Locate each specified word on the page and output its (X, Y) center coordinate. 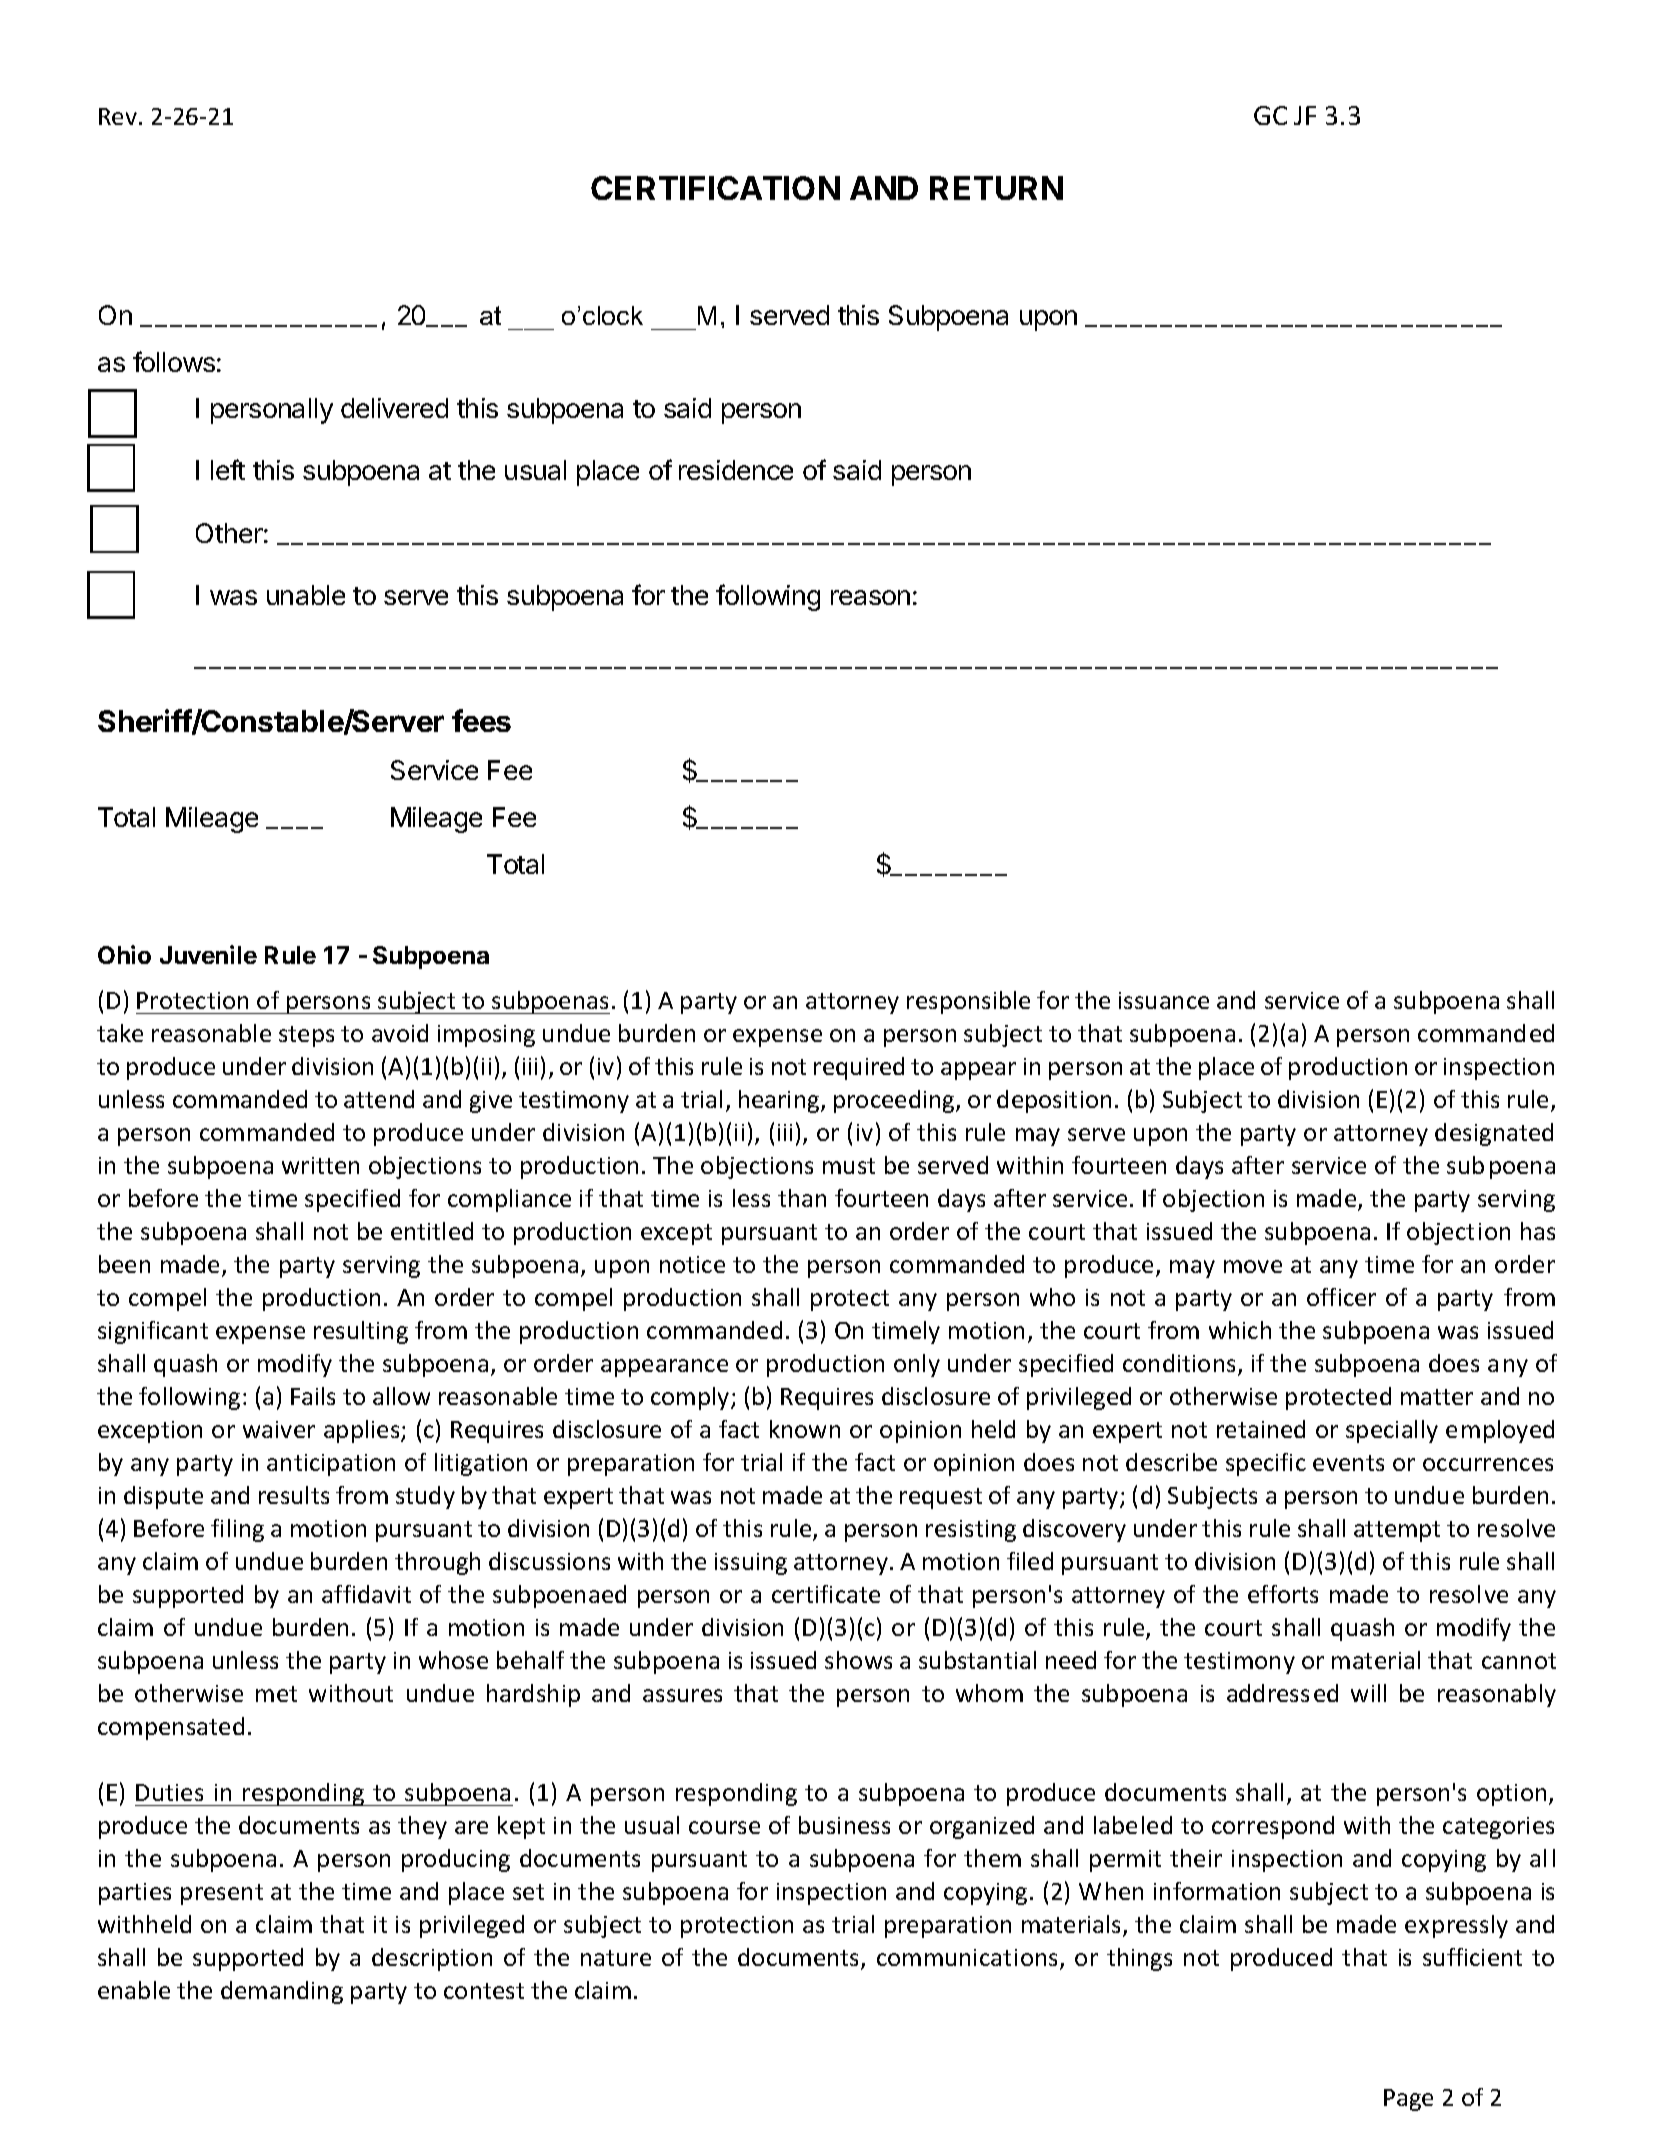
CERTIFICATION (715, 188)
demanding (282, 1992)
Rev (118, 116)
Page (1408, 2100)
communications (969, 1959)
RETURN (996, 188)
